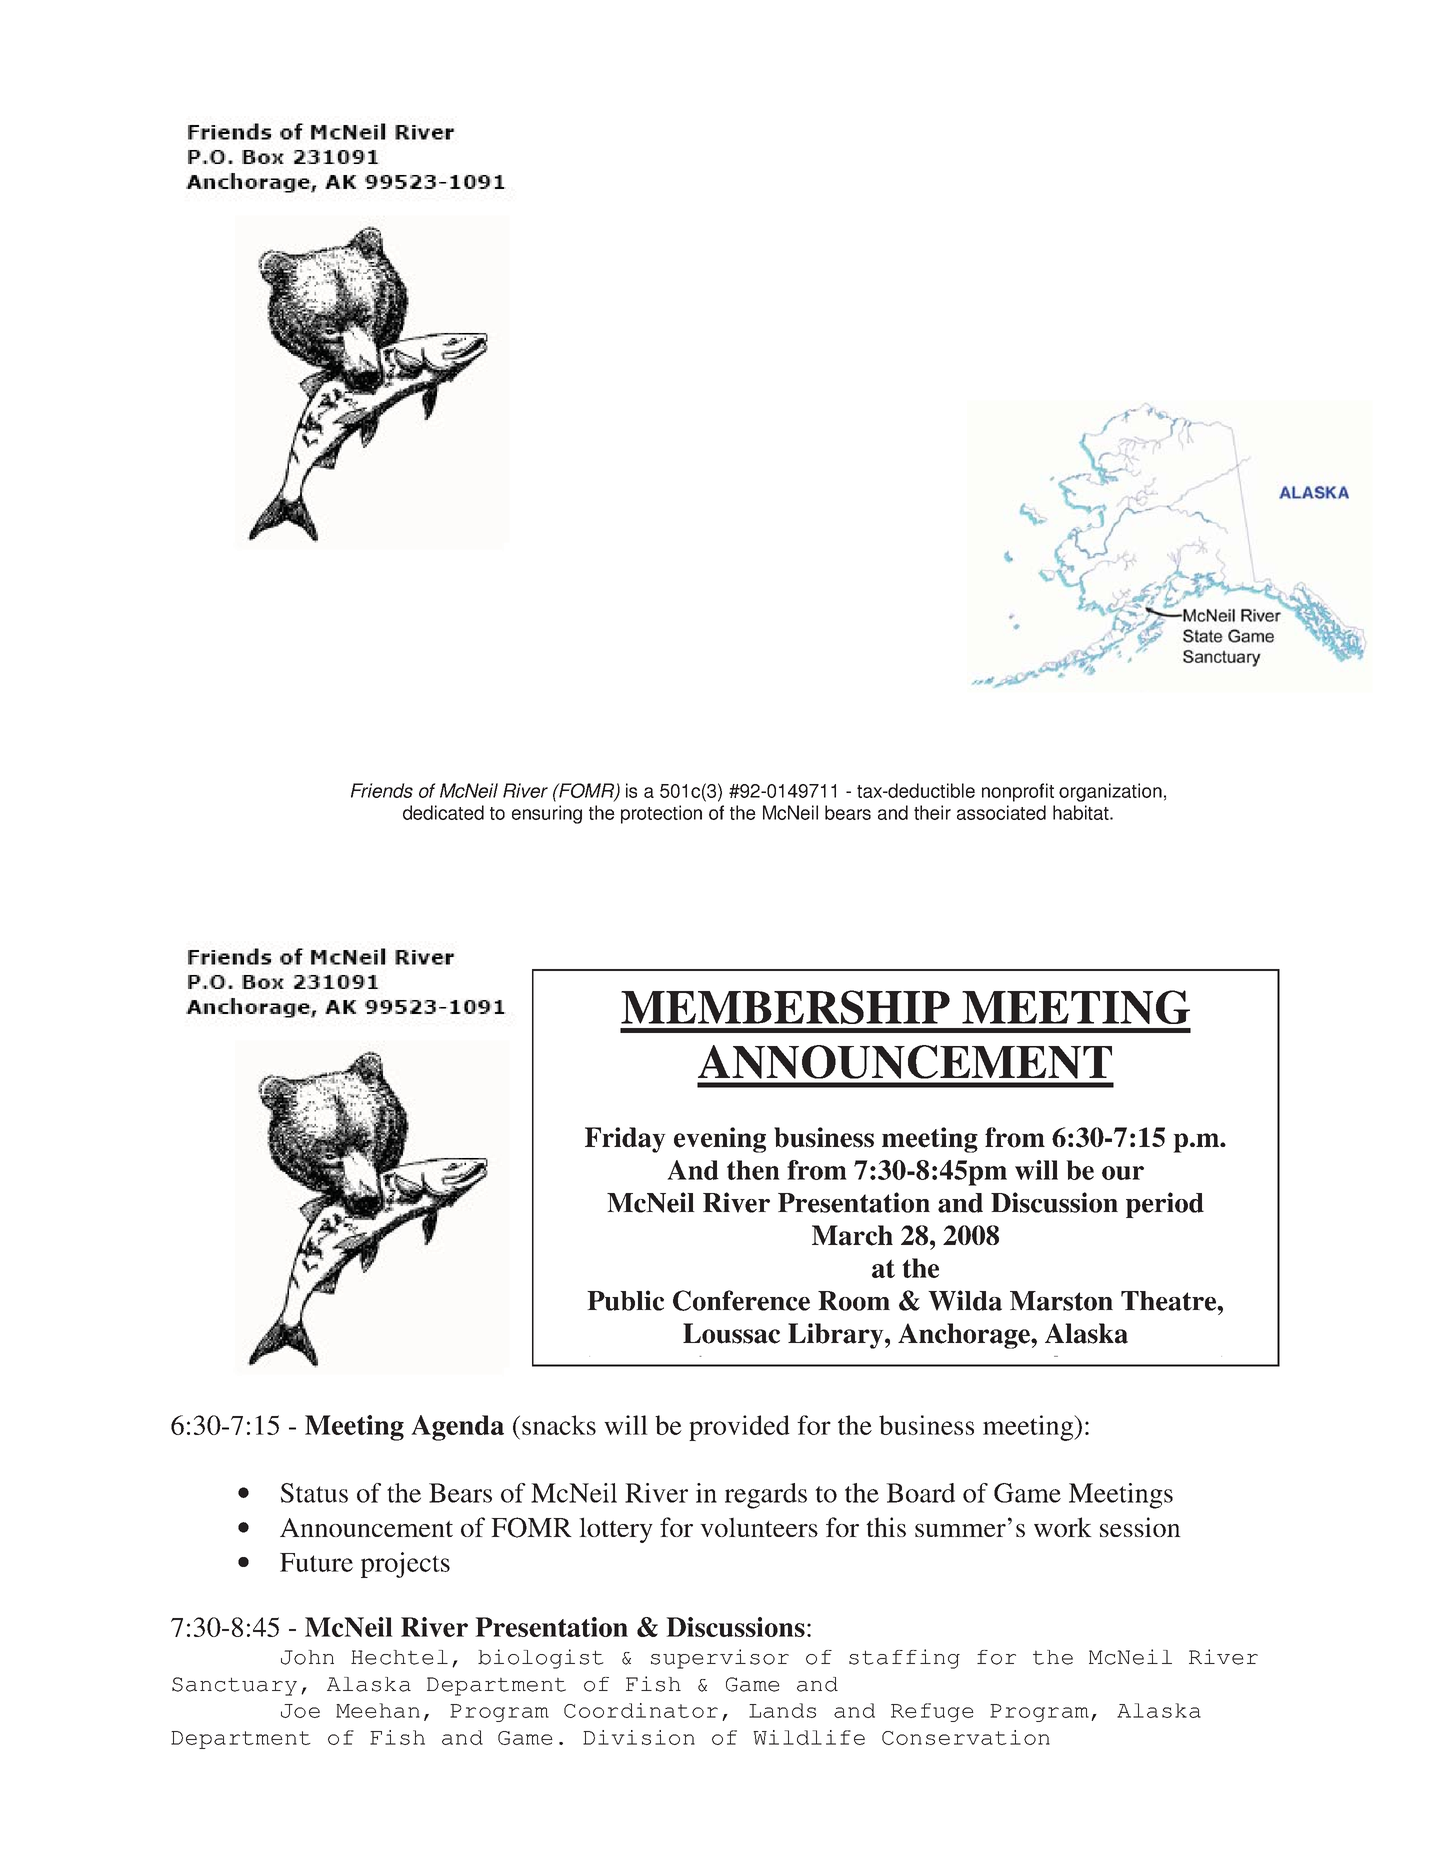 This document has height=1875, width=1449. What do you see at coordinates (625, 1300) in the document?
I see `Public` at bounding box center [625, 1300].
